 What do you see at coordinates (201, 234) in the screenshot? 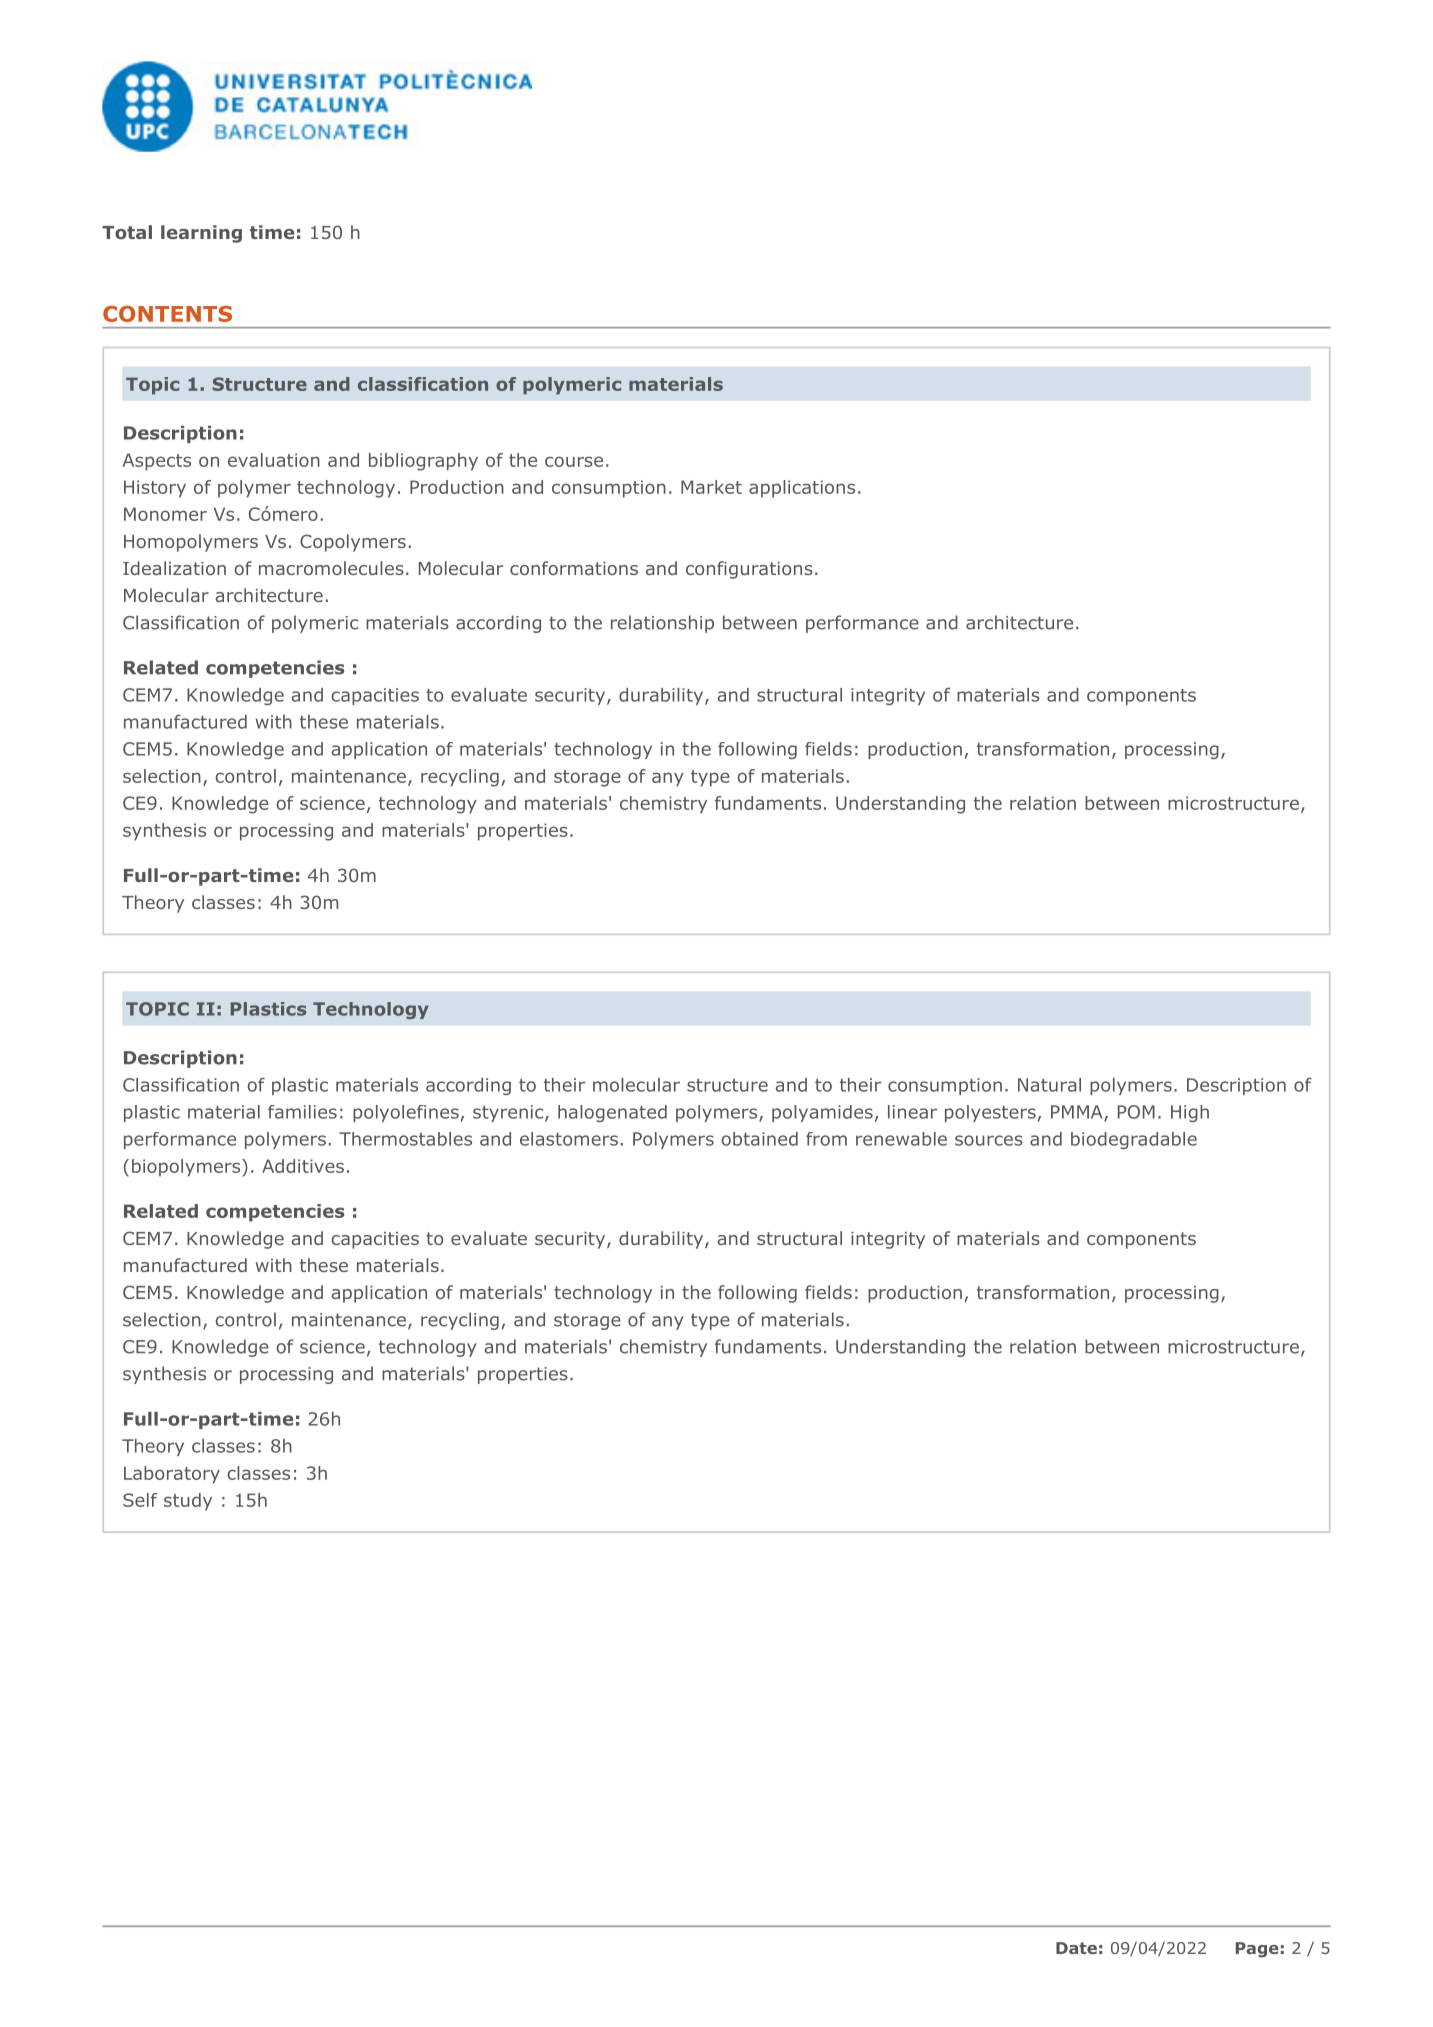
I see `learning` at bounding box center [201, 234].
